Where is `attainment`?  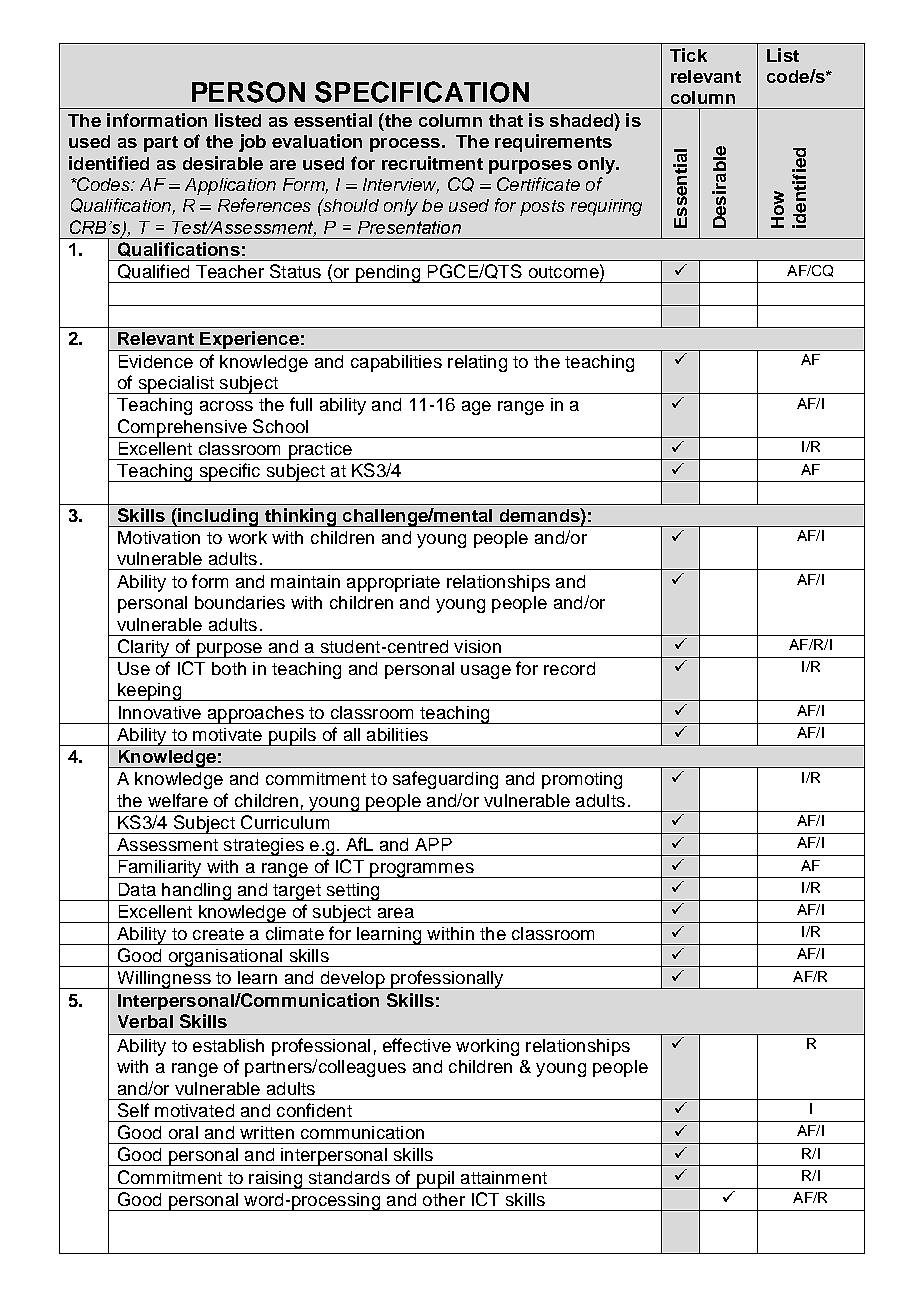 attainment is located at coordinates (504, 1177).
